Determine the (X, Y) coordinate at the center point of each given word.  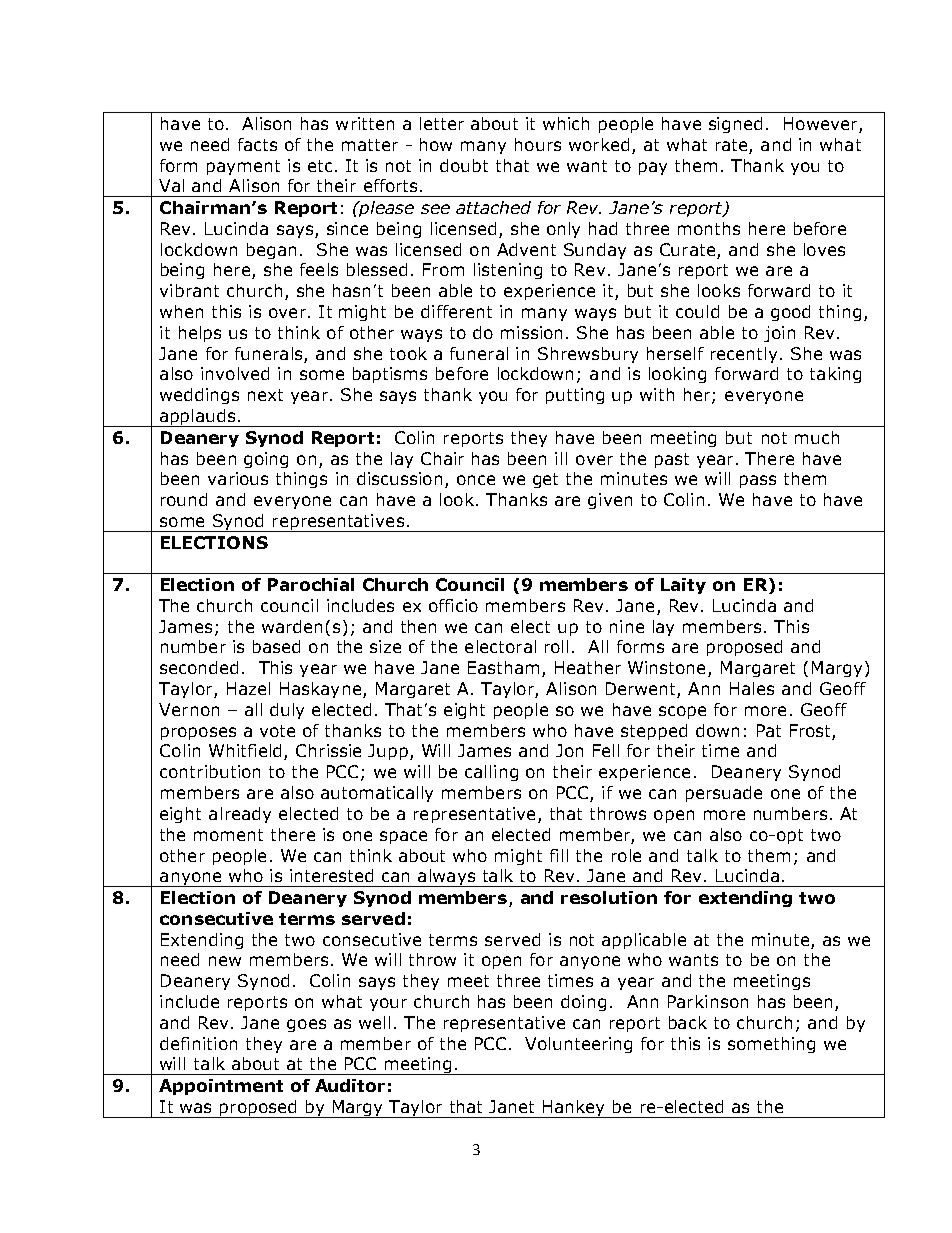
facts (257, 144)
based (276, 646)
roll (556, 646)
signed (735, 125)
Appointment (221, 1087)
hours (538, 144)
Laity (683, 586)
